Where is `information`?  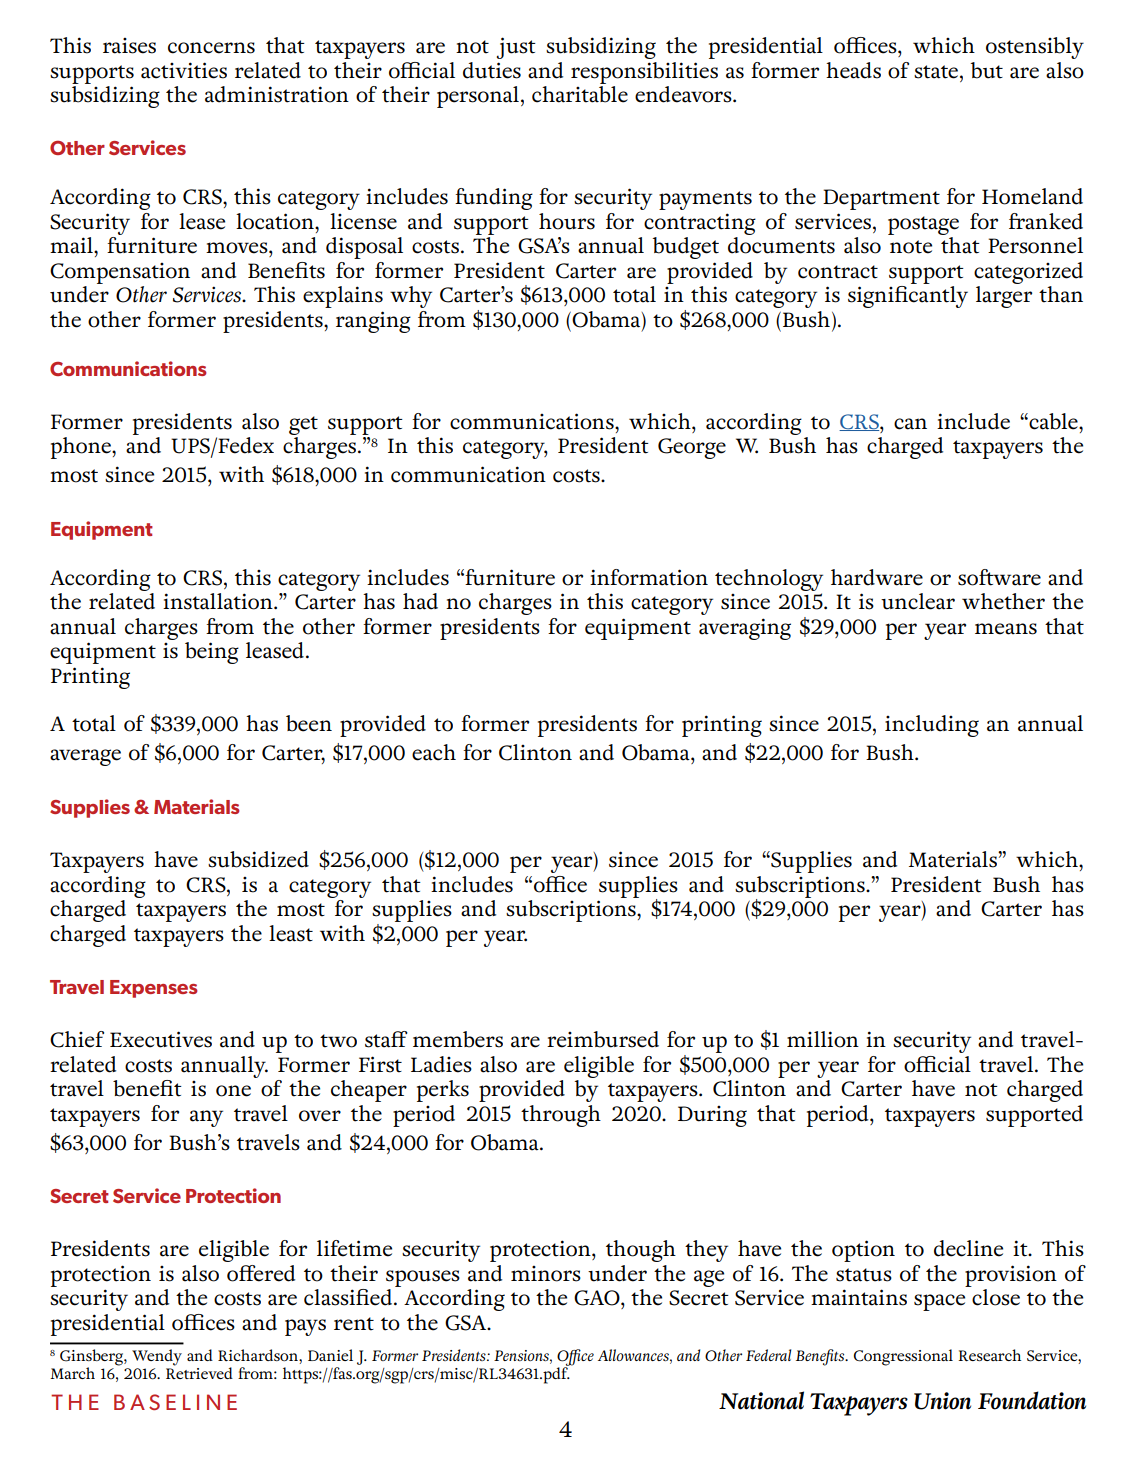 information is located at coordinates (649, 577).
